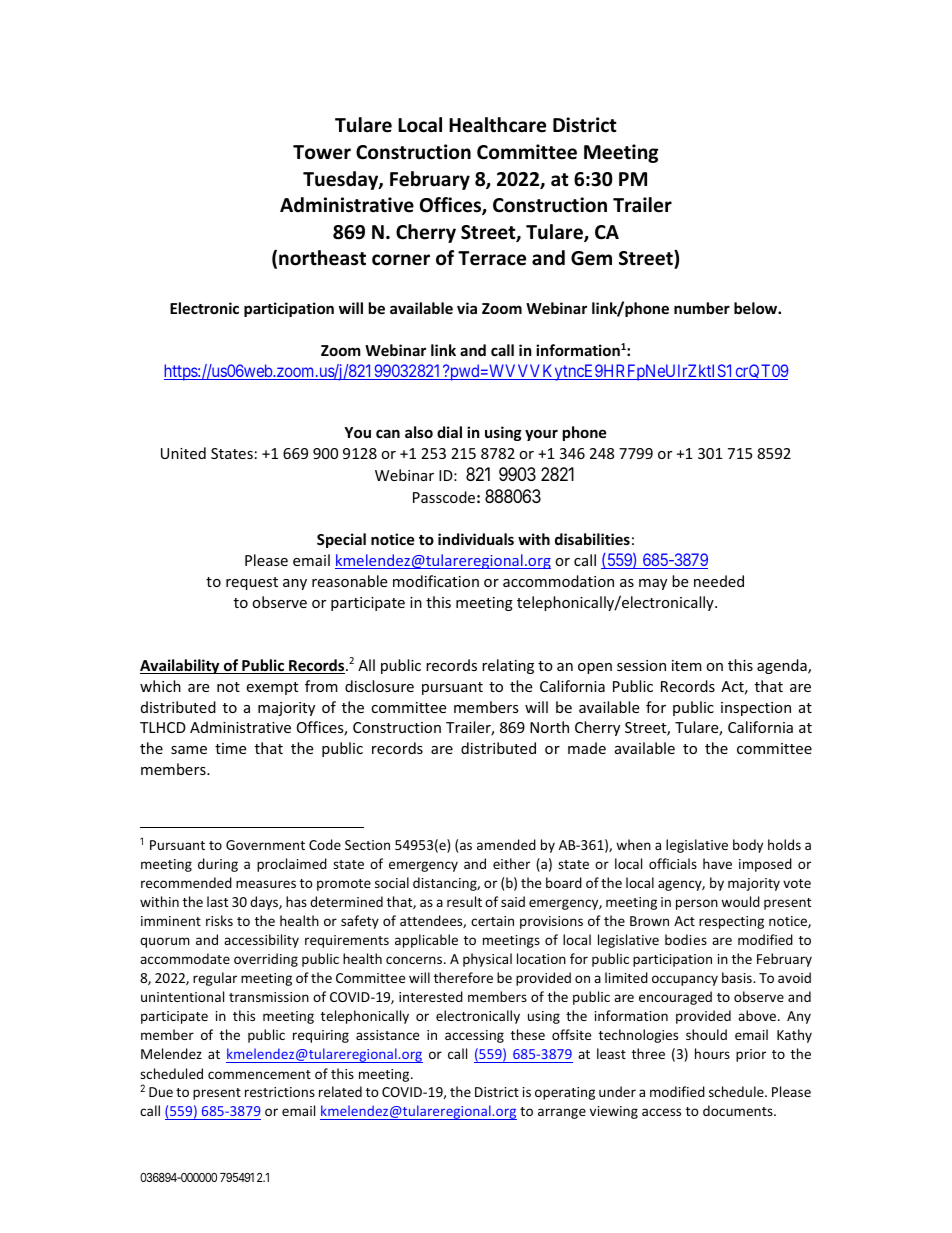  What do you see at coordinates (322, 152) in the screenshot?
I see `Tower` at bounding box center [322, 152].
